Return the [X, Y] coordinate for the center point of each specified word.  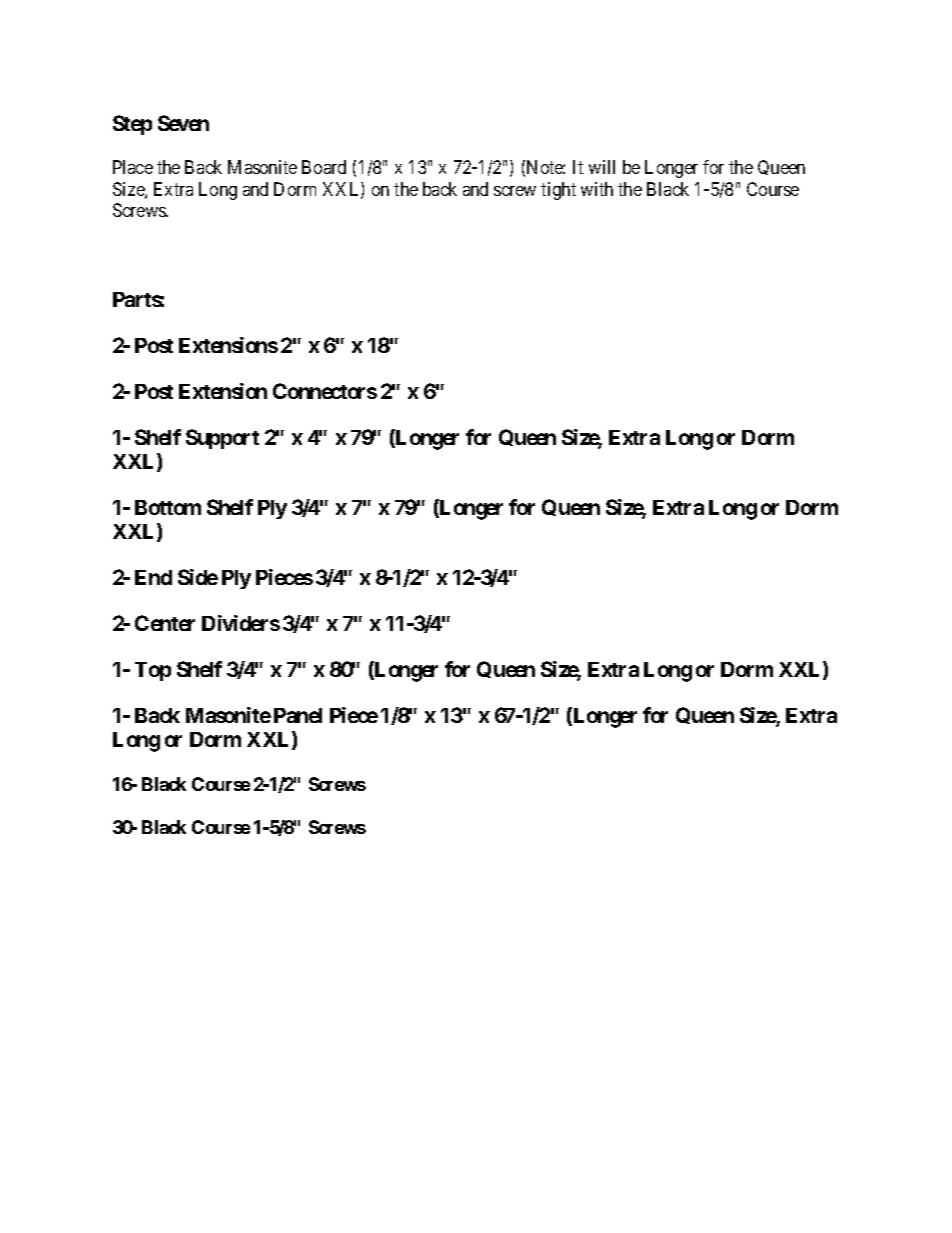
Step [132, 125]
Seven [183, 123]
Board [324, 167]
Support [222, 439]
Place [133, 167]
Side [198, 577]
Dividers [241, 623]
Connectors [325, 391]
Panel [298, 715]
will [602, 167]
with [597, 189]
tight [558, 191]
